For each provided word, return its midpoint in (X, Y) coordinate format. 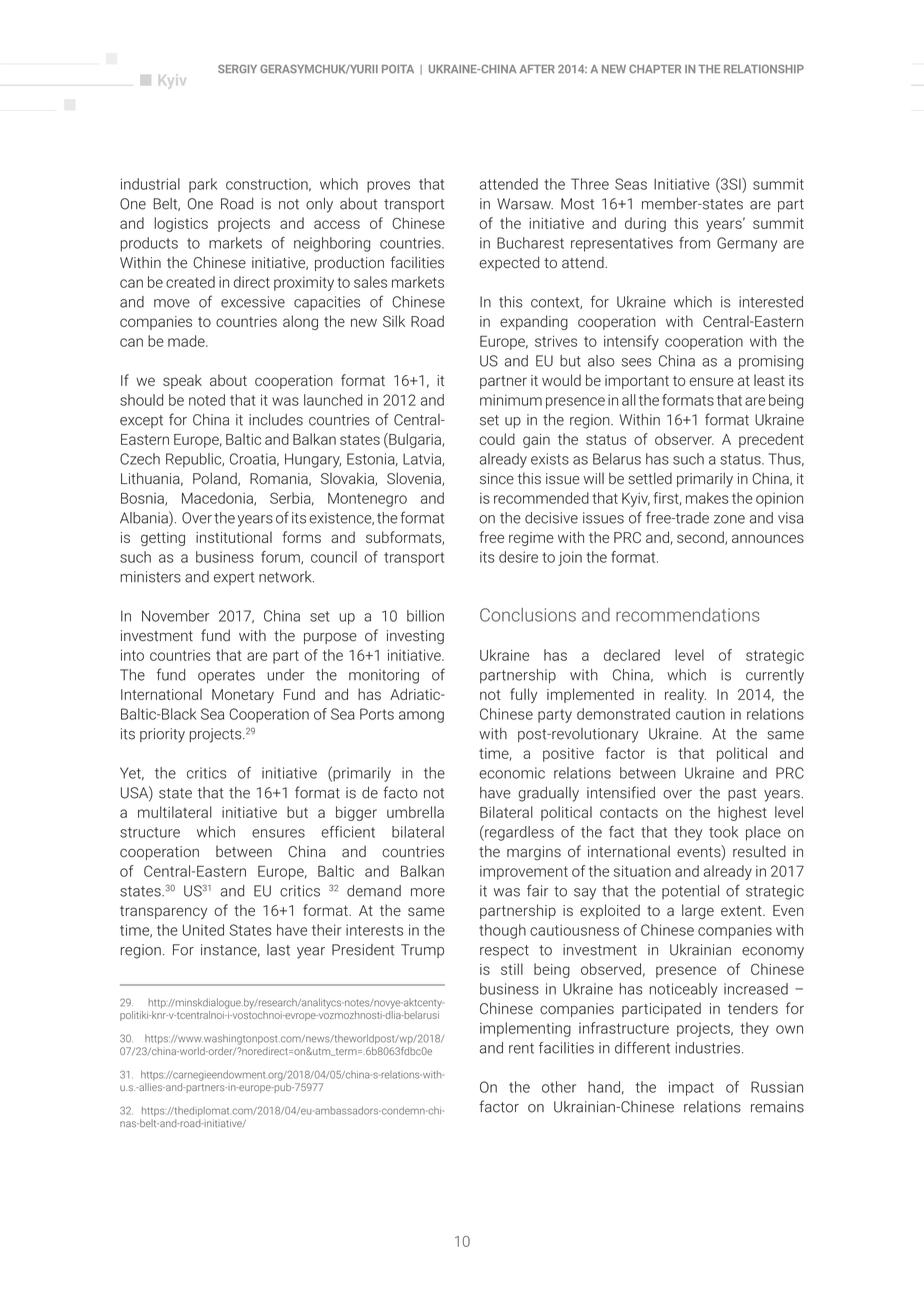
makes (707, 498)
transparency (163, 912)
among (421, 717)
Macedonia (218, 499)
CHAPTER (655, 68)
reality (685, 695)
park (203, 185)
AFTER (537, 69)
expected (509, 263)
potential (690, 892)
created (190, 282)
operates (226, 677)
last (278, 950)
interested (771, 302)
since (497, 479)
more (428, 892)
